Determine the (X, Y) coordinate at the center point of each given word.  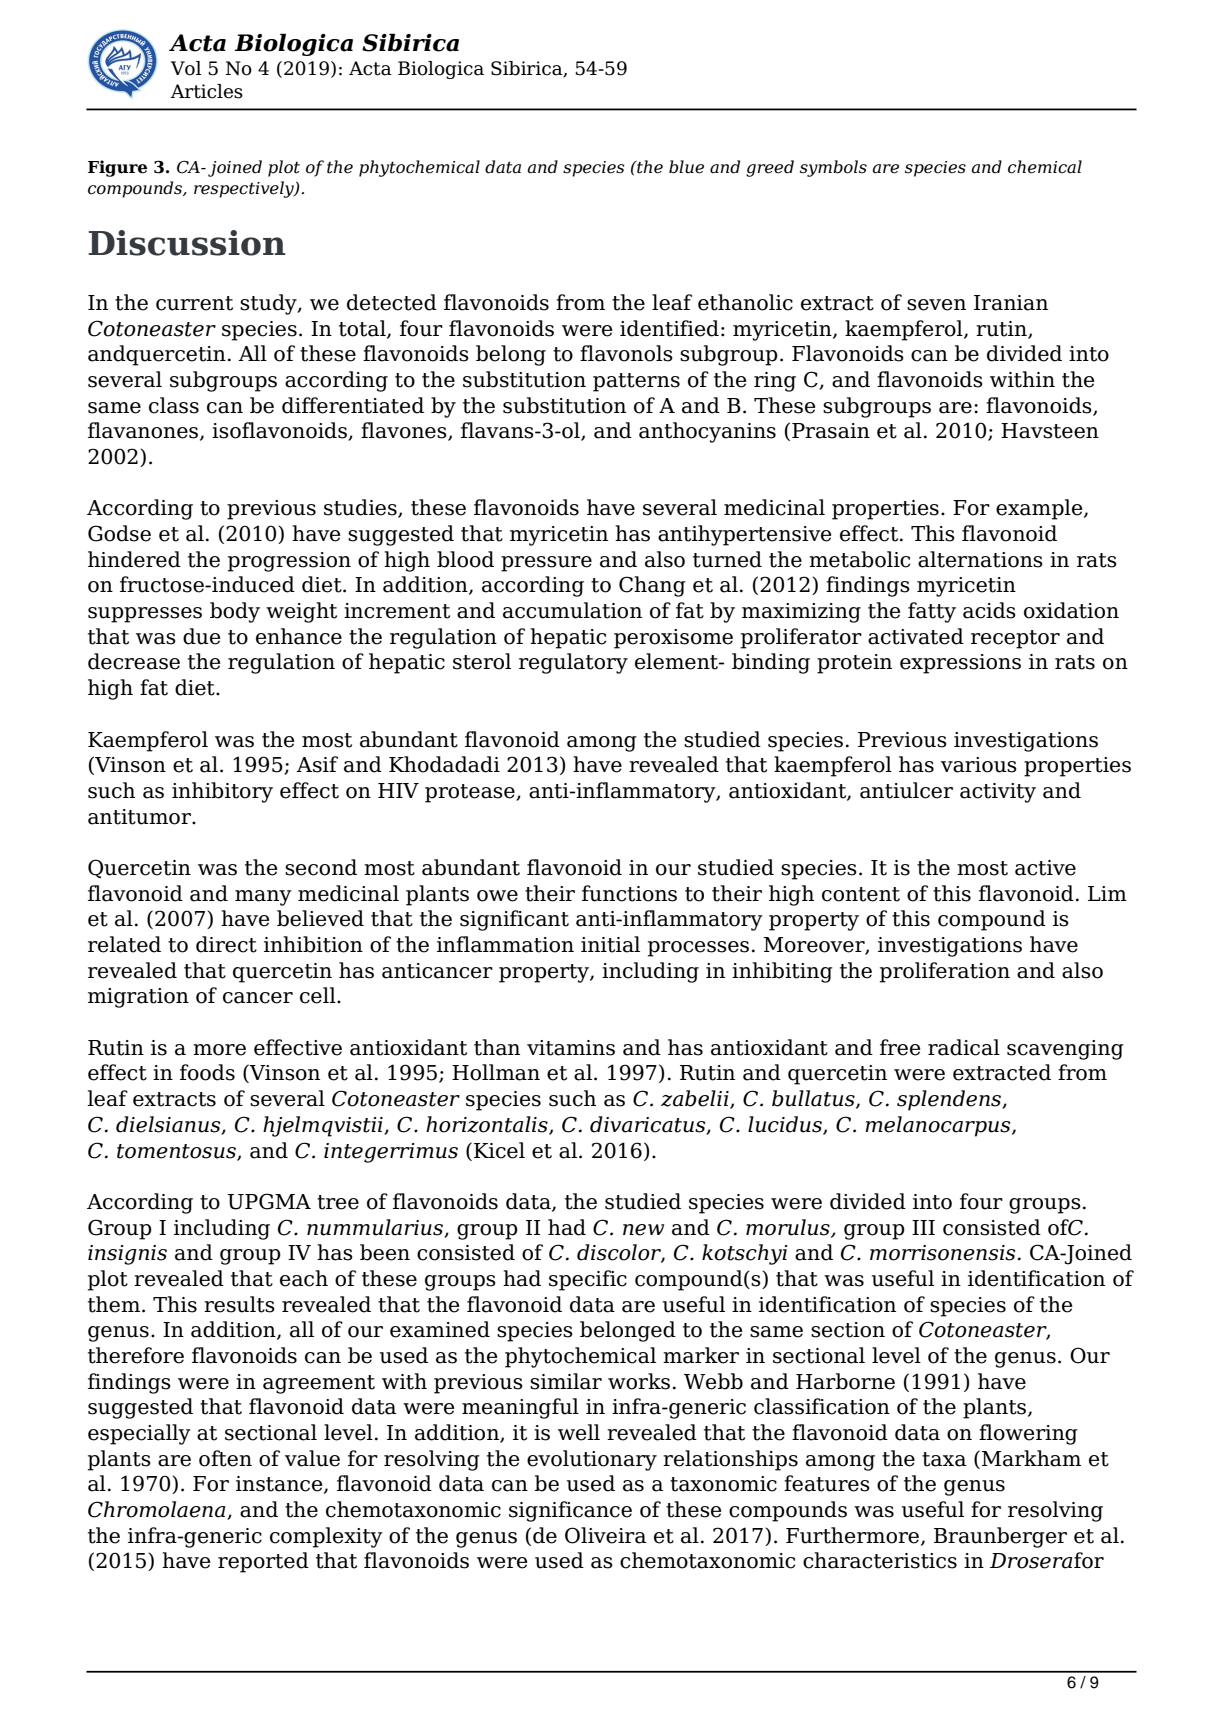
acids (989, 610)
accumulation (572, 610)
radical (964, 1047)
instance (280, 1485)
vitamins (571, 1048)
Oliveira (605, 1535)
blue (686, 167)
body (235, 612)
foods (207, 1072)
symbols (833, 168)
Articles (206, 91)
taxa (944, 1459)
